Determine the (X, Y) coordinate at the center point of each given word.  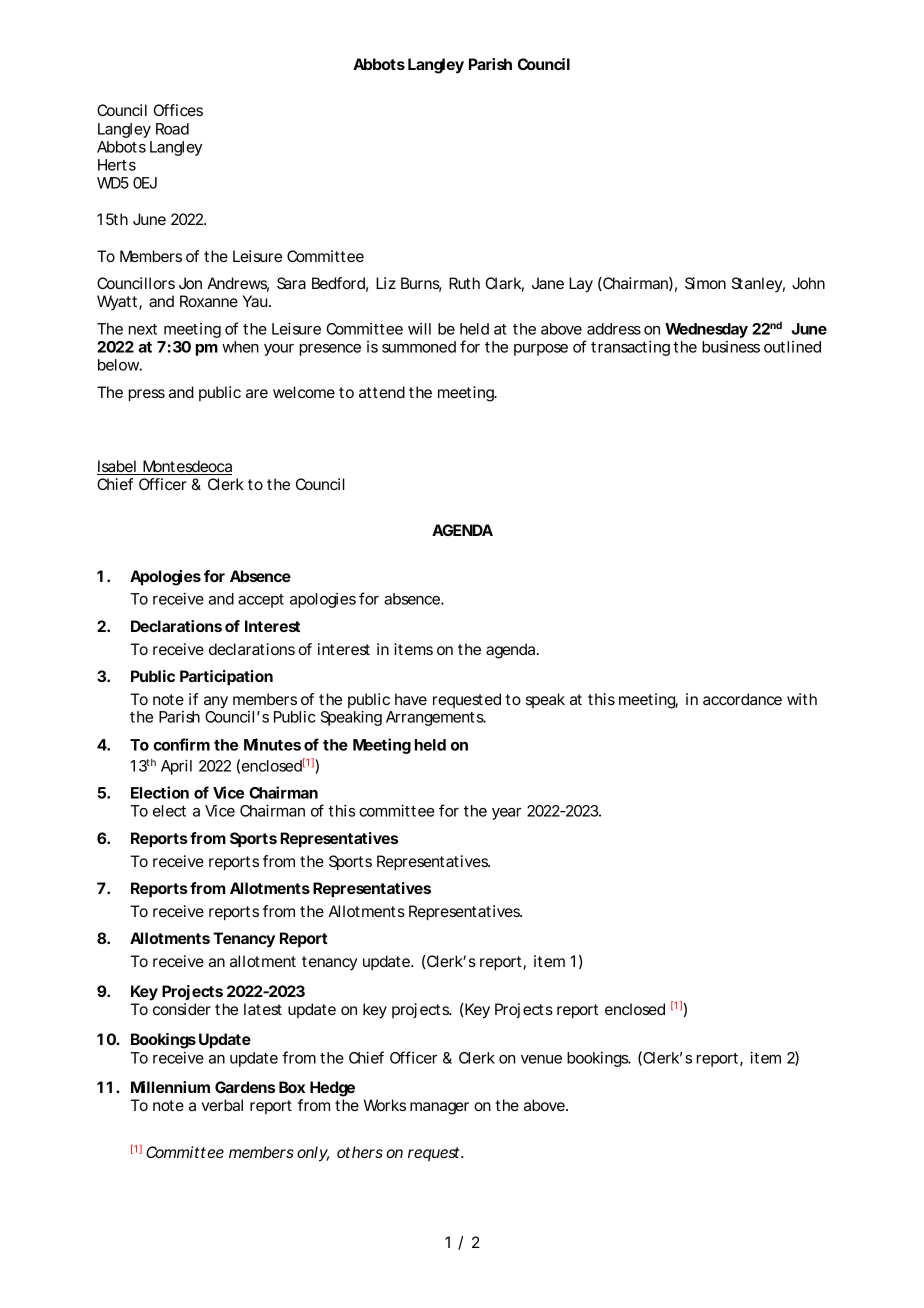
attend (382, 392)
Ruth (464, 283)
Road (172, 129)
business (731, 347)
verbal (222, 1105)
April (176, 767)
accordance (742, 699)
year (506, 814)
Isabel (117, 467)
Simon (705, 283)
